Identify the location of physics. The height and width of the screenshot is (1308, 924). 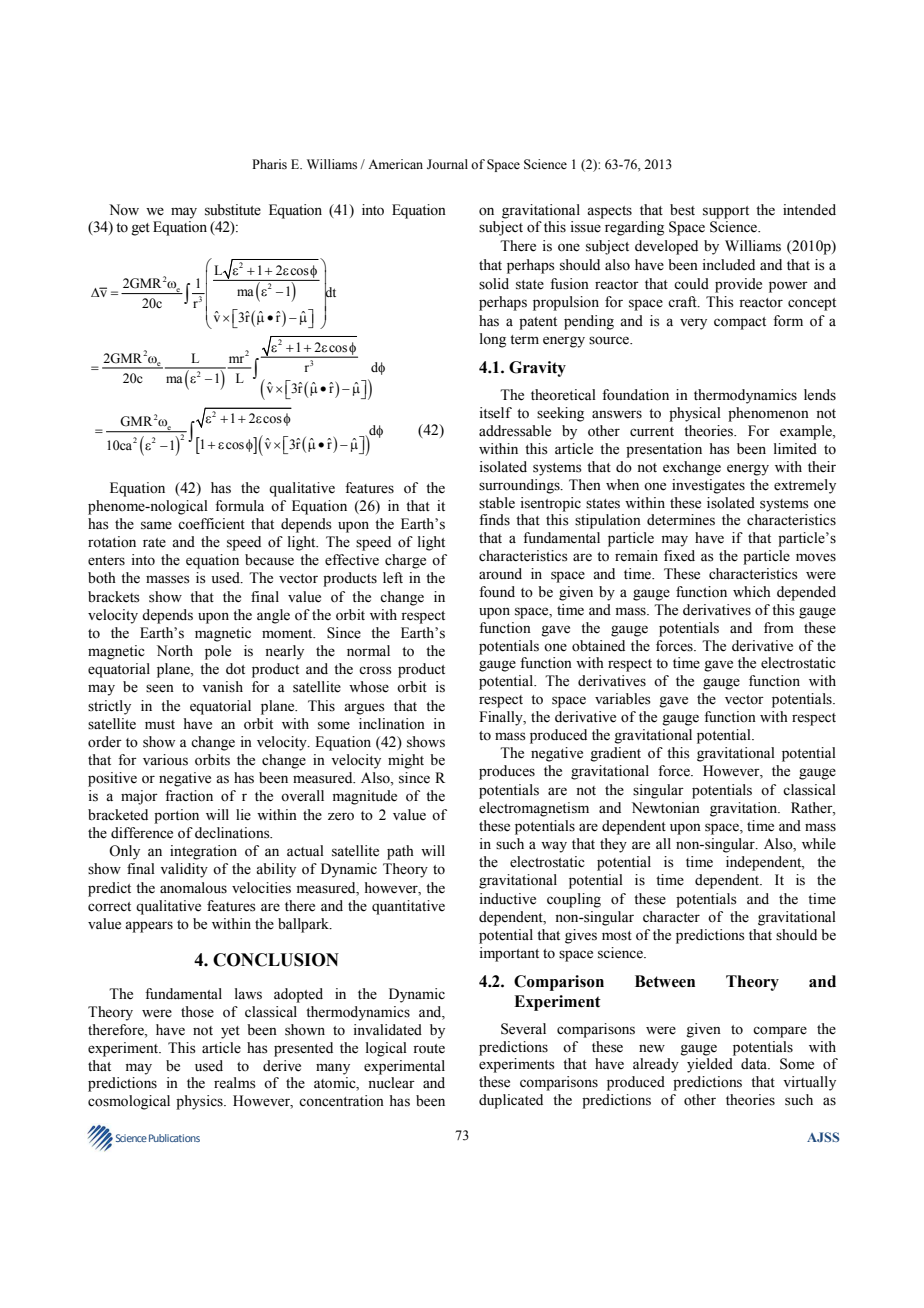
(200, 1102).
